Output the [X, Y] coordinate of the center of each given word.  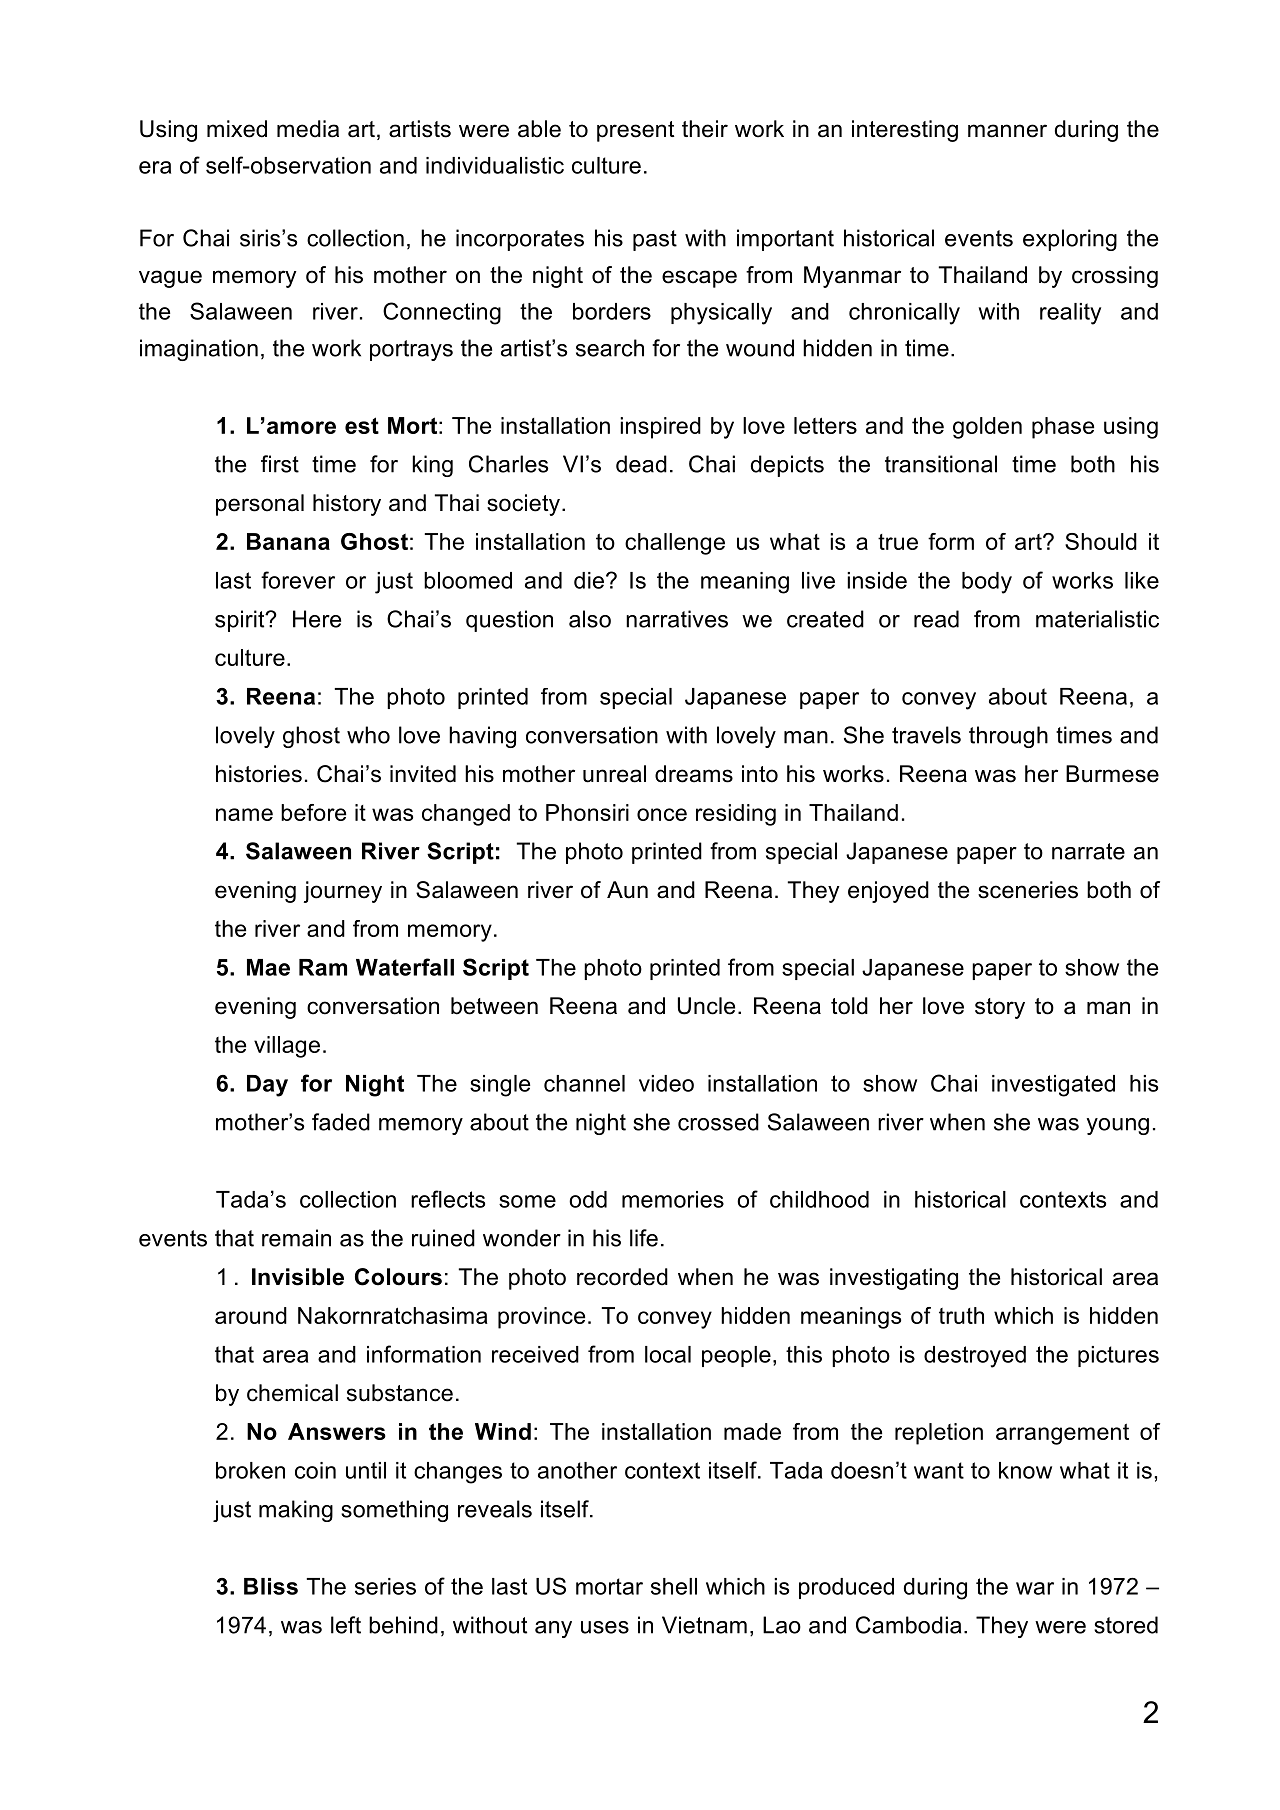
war [1035, 1588]
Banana [288, 541]
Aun [627, 890]
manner [1007, 131]
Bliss [271, 1586]
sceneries [1028, 890]
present [636, 131]
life [644, 1238]
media [308, 129]
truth [961, 1315]
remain [296, 1238]
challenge [675, 544]
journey [343, 892]
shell [674, 1586]
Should [1101, 541]
